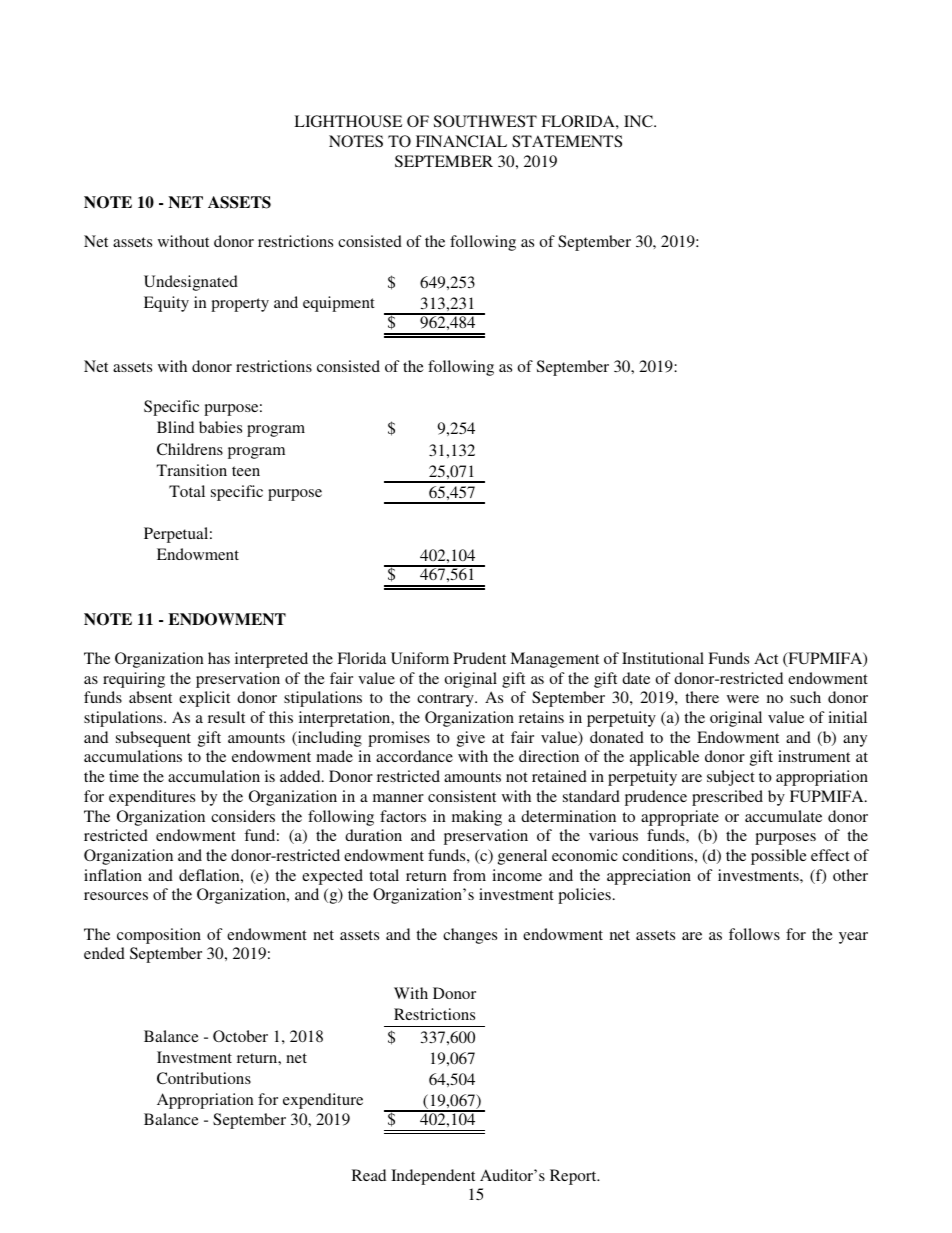 The image size is (952, 1233). Describe the element at coordinates (567, 141) in the page. I see `STATEMENTS` at that location.
